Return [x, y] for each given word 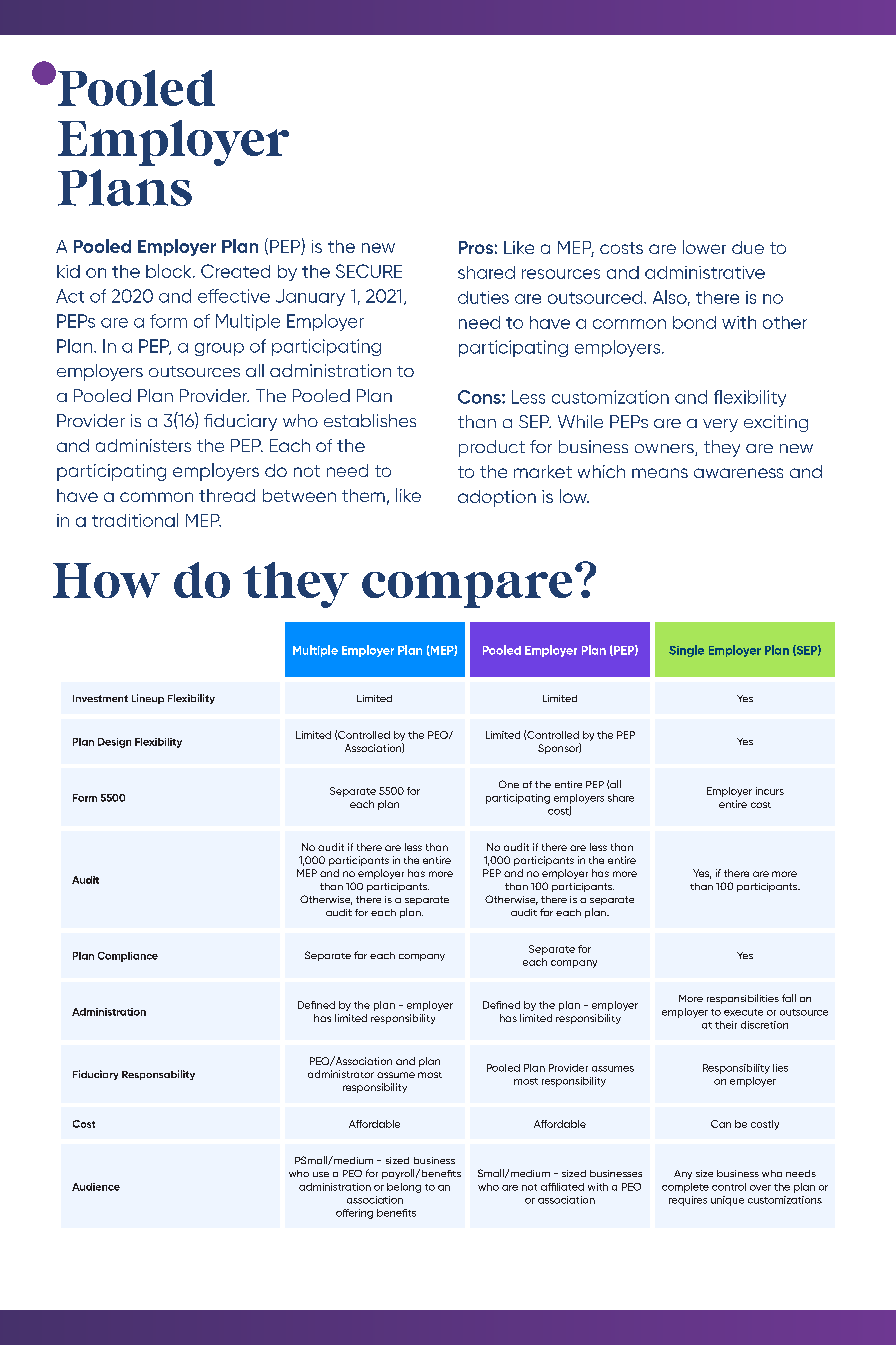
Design [114, 743]
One [509, 784]
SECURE [369, 271]
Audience [96, 1187]
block [170, 271]
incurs [770, 791]
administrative [705, 272]
